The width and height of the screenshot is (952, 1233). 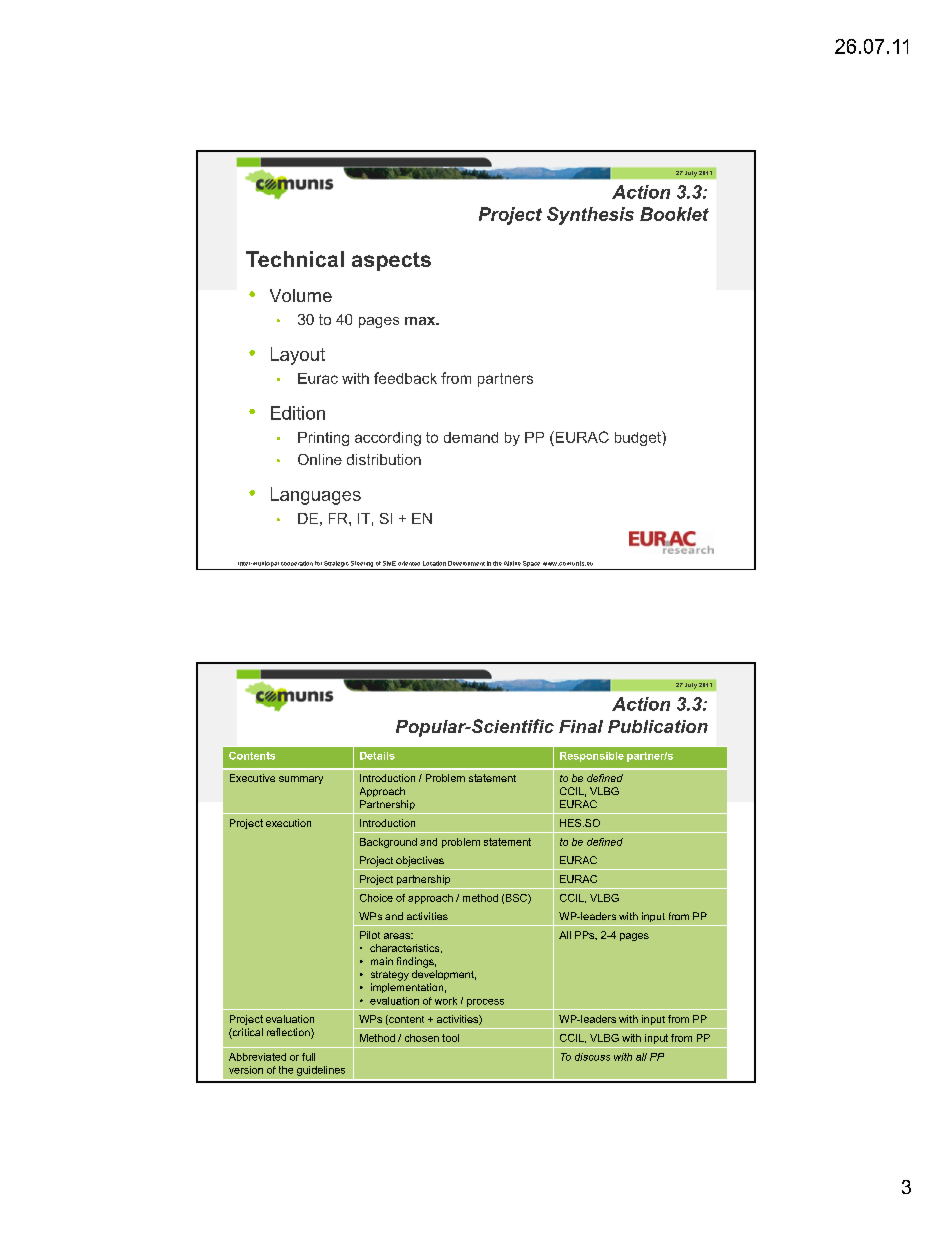 What do you see at coordinates (308, 1057) in the screenshot?
I see `full` at bounding box center [308, 1057].
